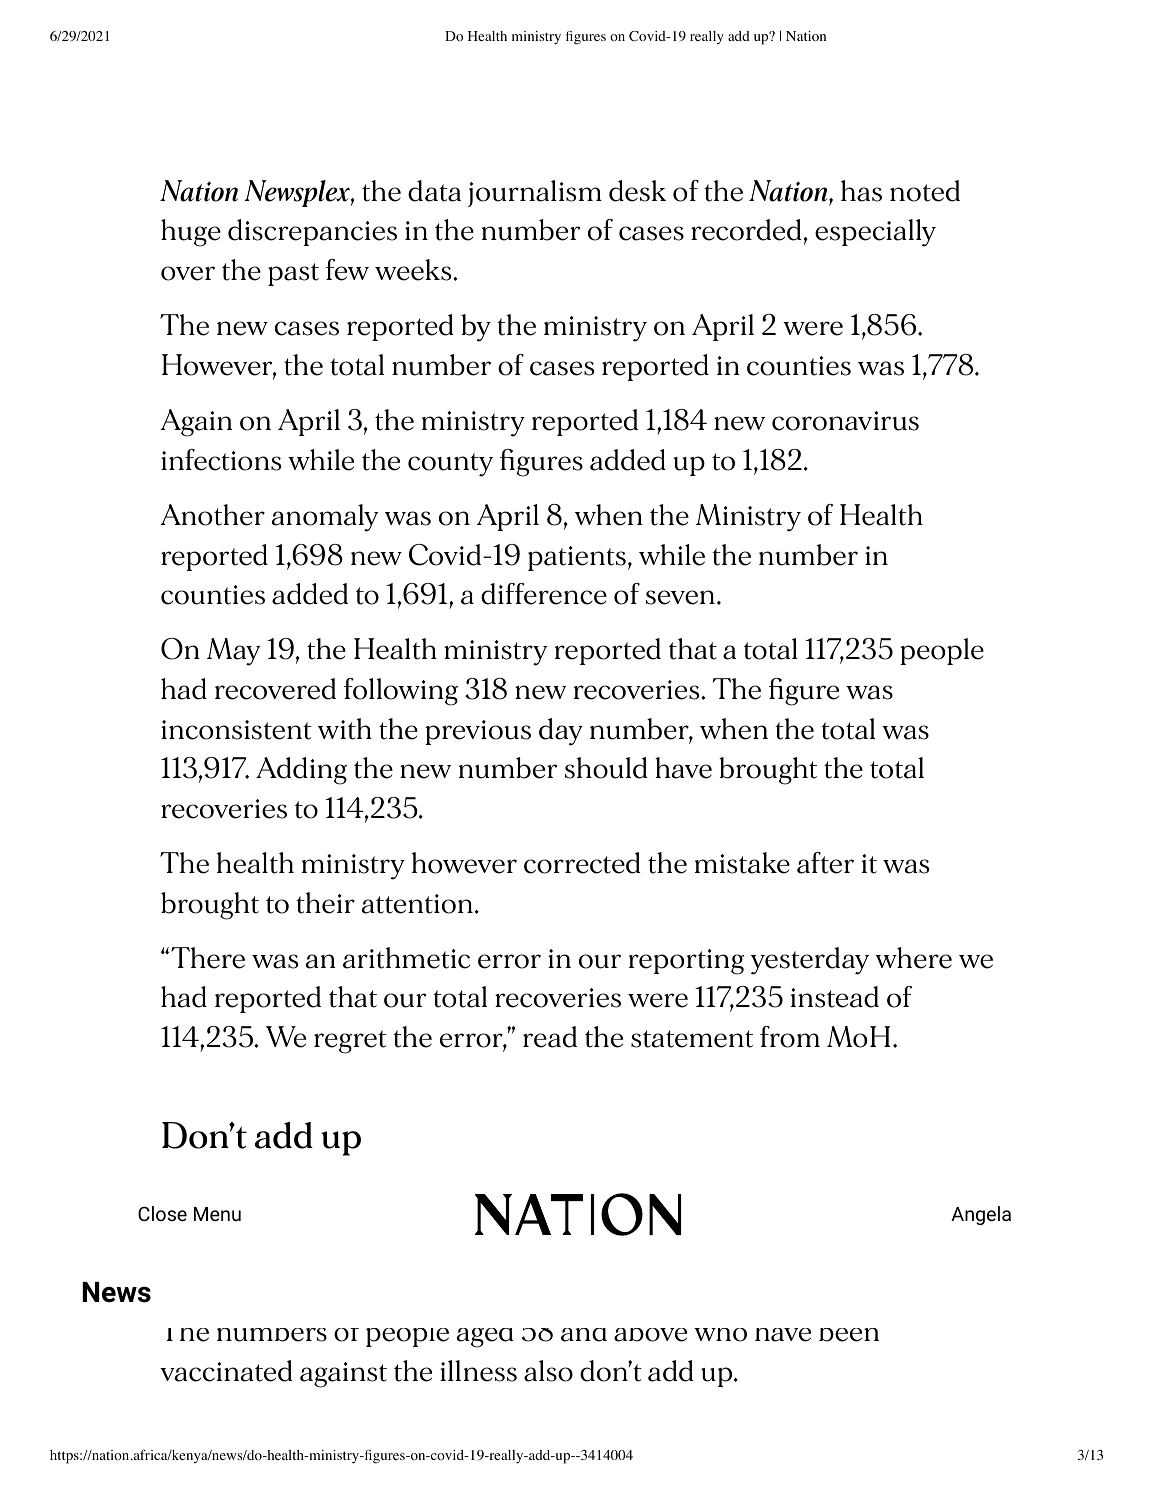 The width and height of the screenshot is (1154, 1493). I want to click on Another, so click(212, 515).
